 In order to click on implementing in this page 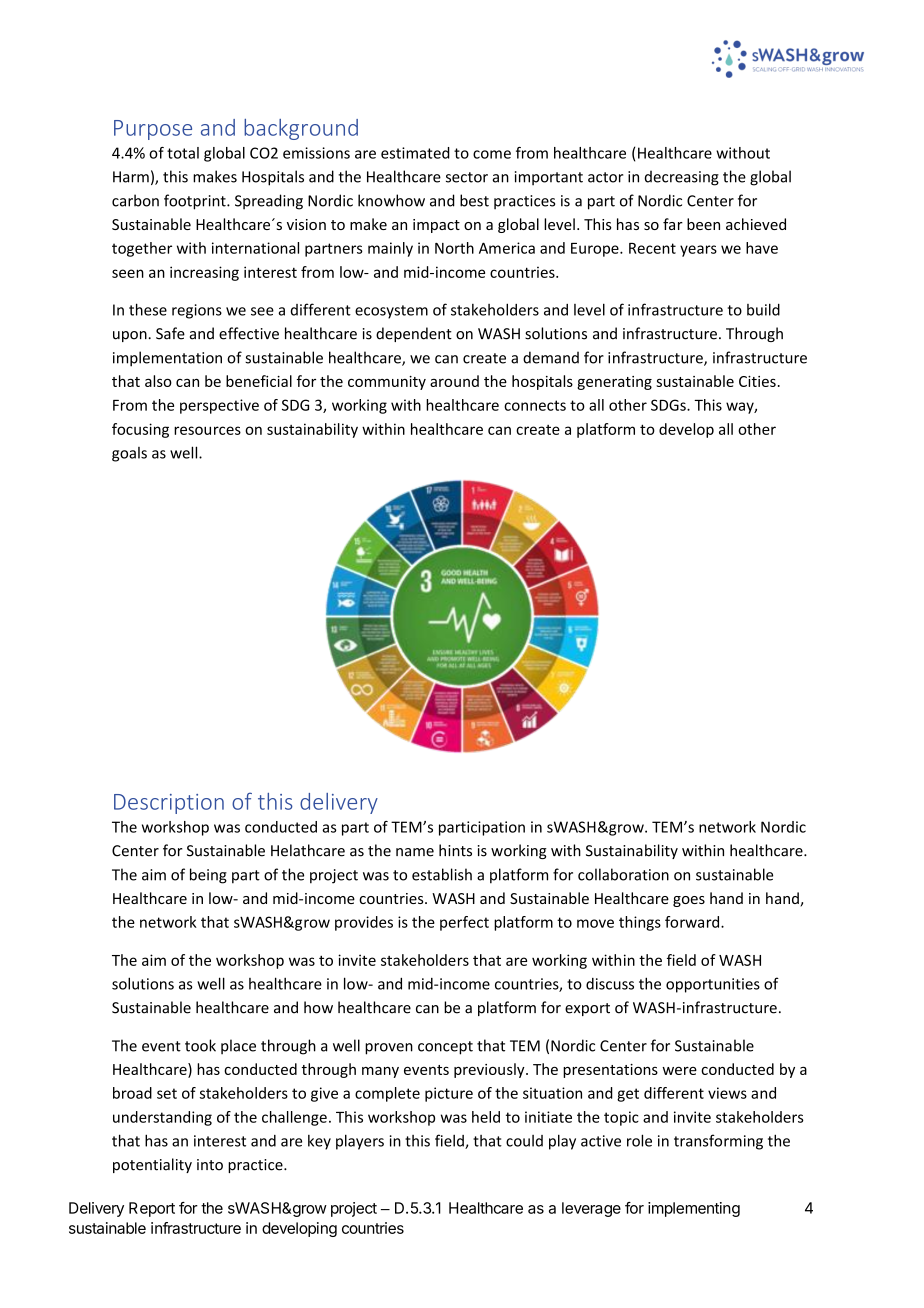, I will do `click(694, 1209)`.
